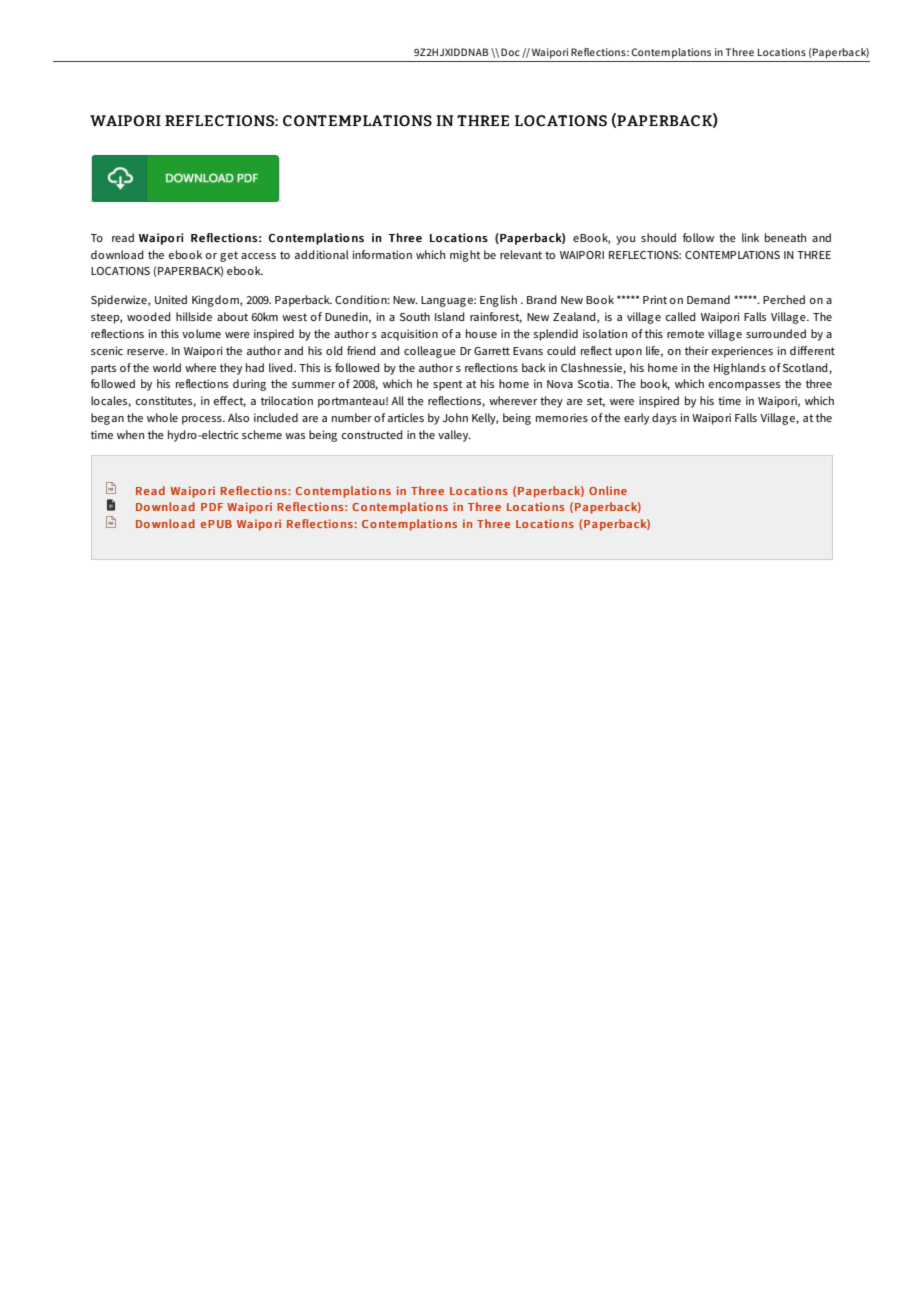 The image size is (924, 1308). What do you see at coordinates (658, 237) in the screenshot?
I see `should` at bounding box center [658, 237].
